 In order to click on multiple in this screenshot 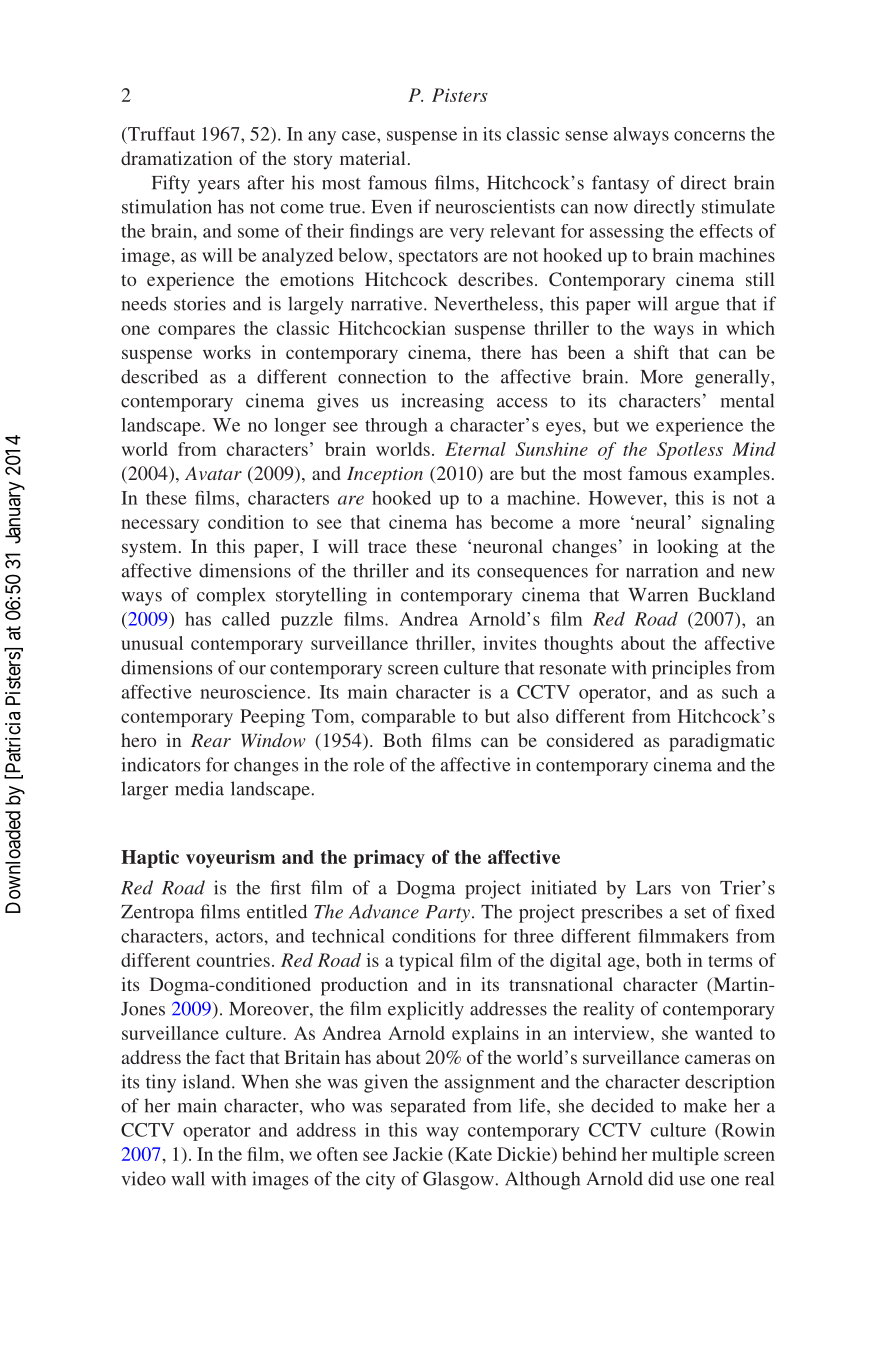, I will do `click(685, 1156)`.
